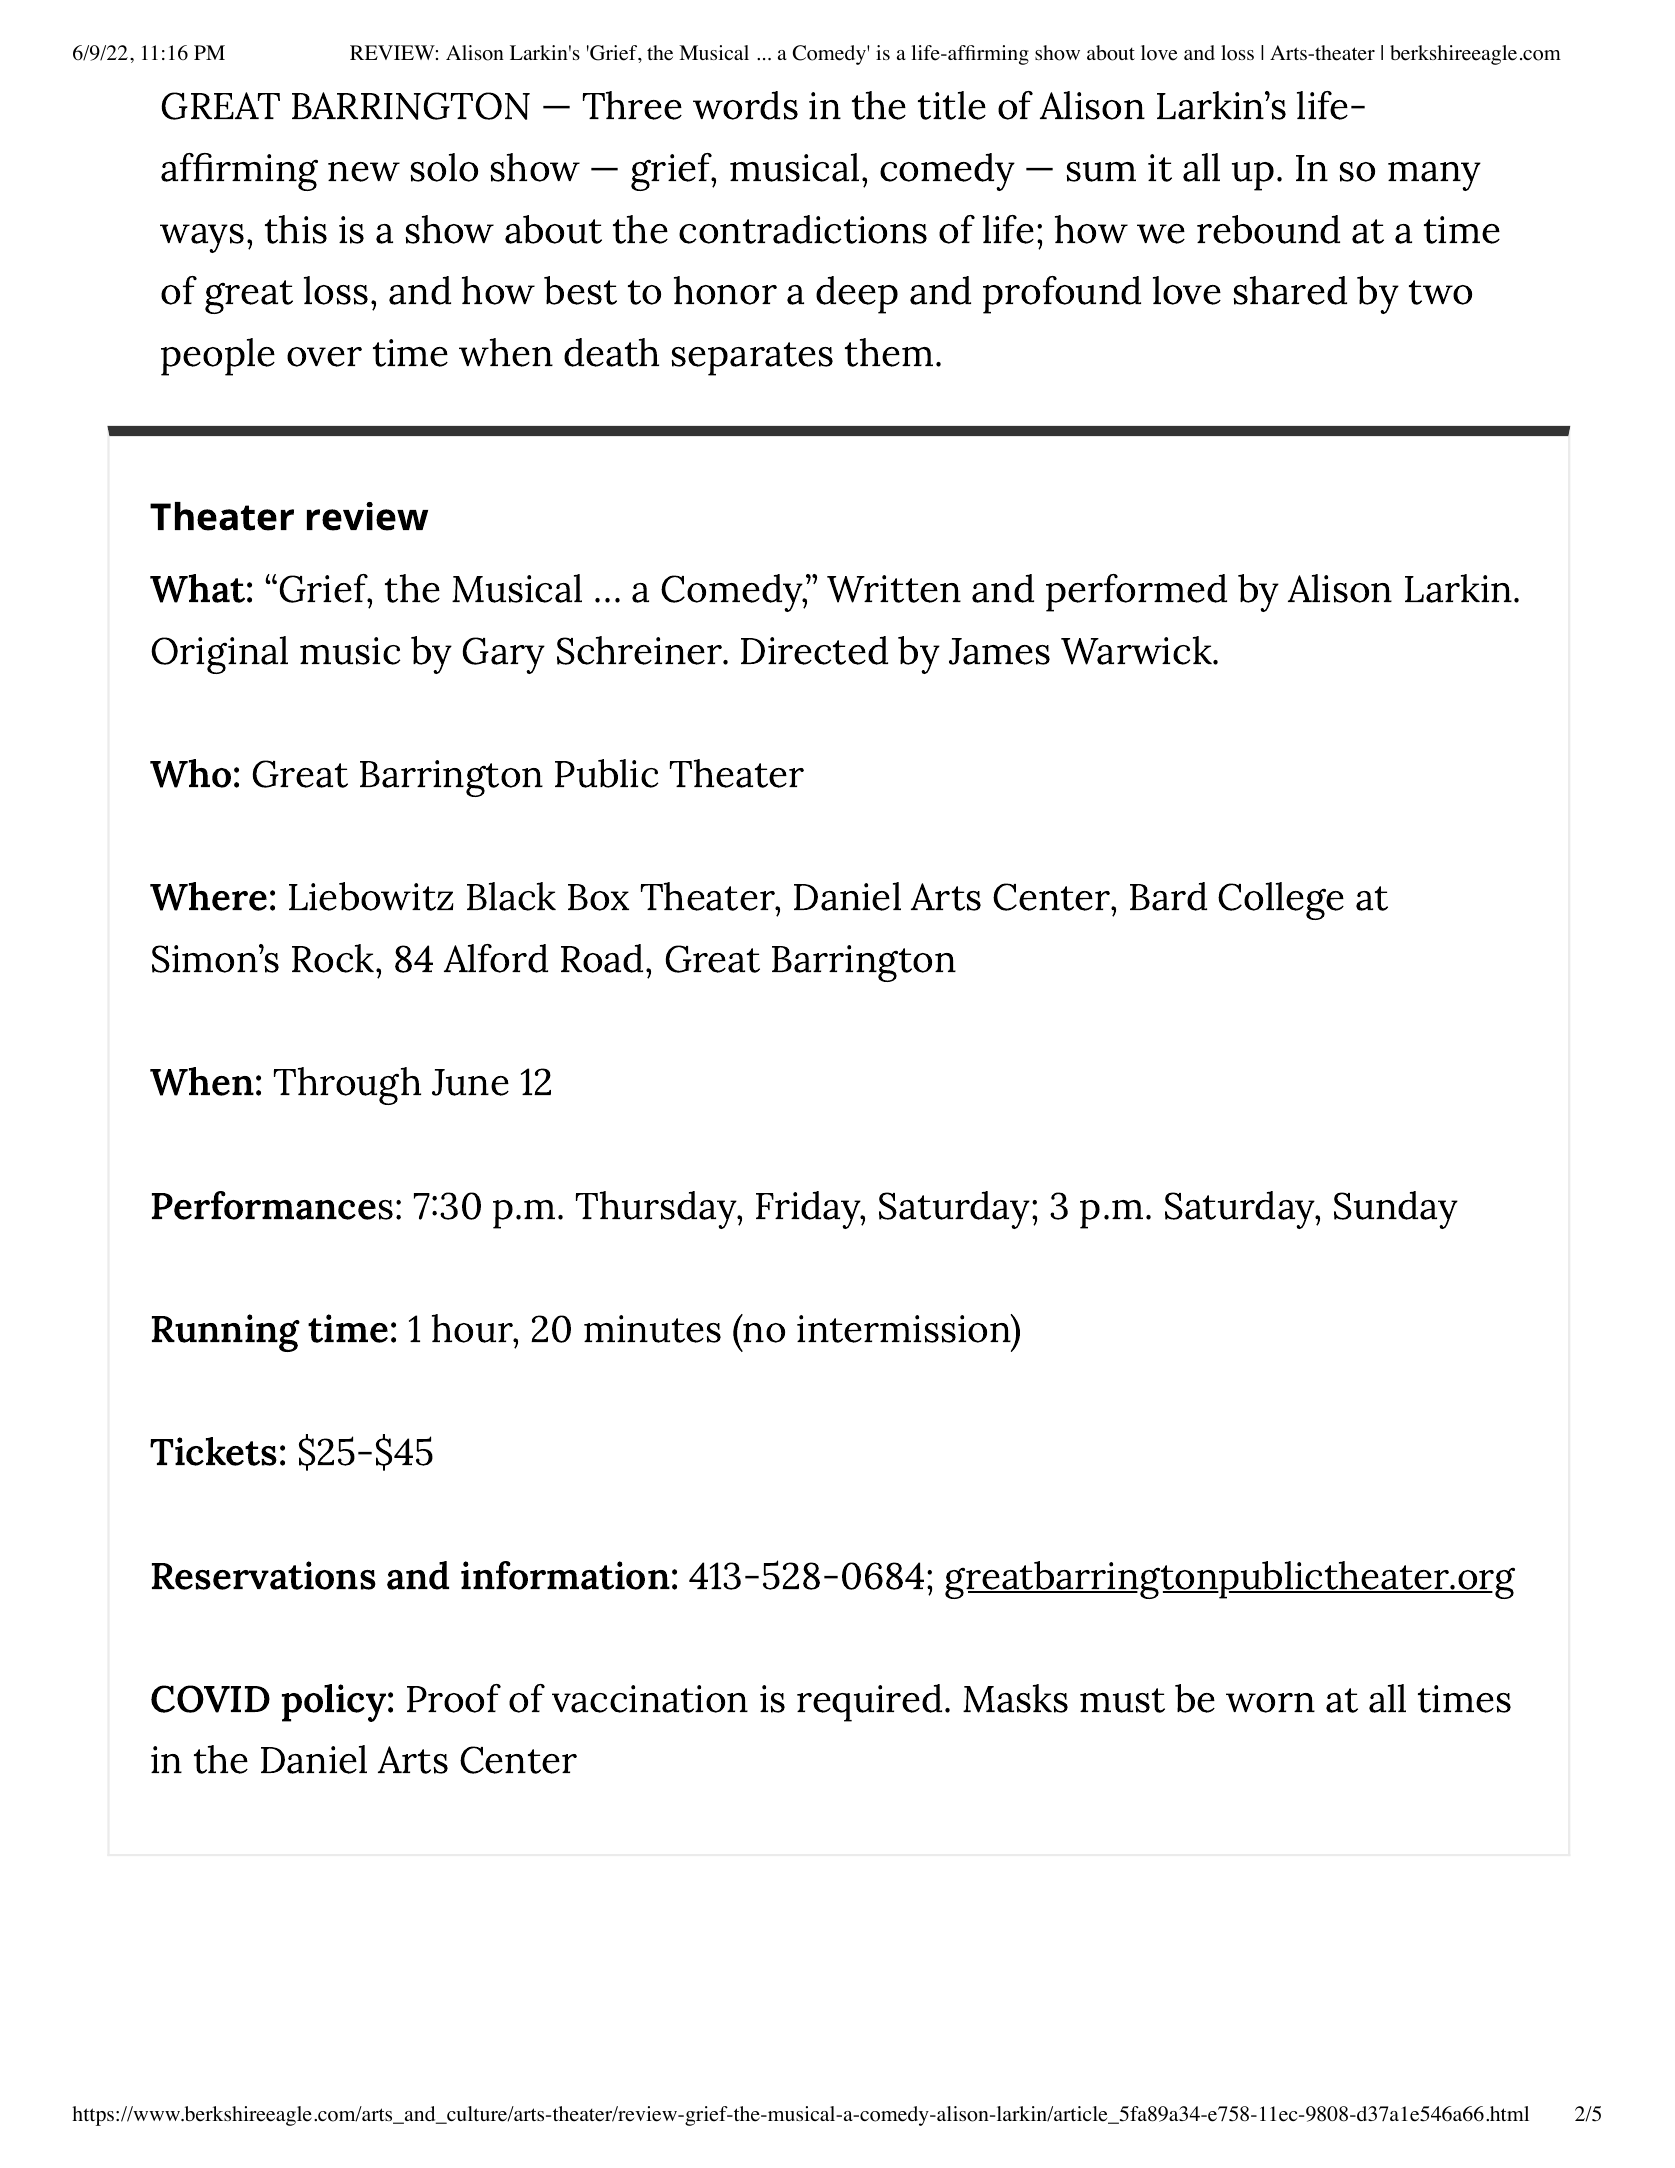 This image has height=2168, width=1675. What do you see at coordinates (1281, 901) in the image?
I see `College` at bounding box center [1281, 901].
